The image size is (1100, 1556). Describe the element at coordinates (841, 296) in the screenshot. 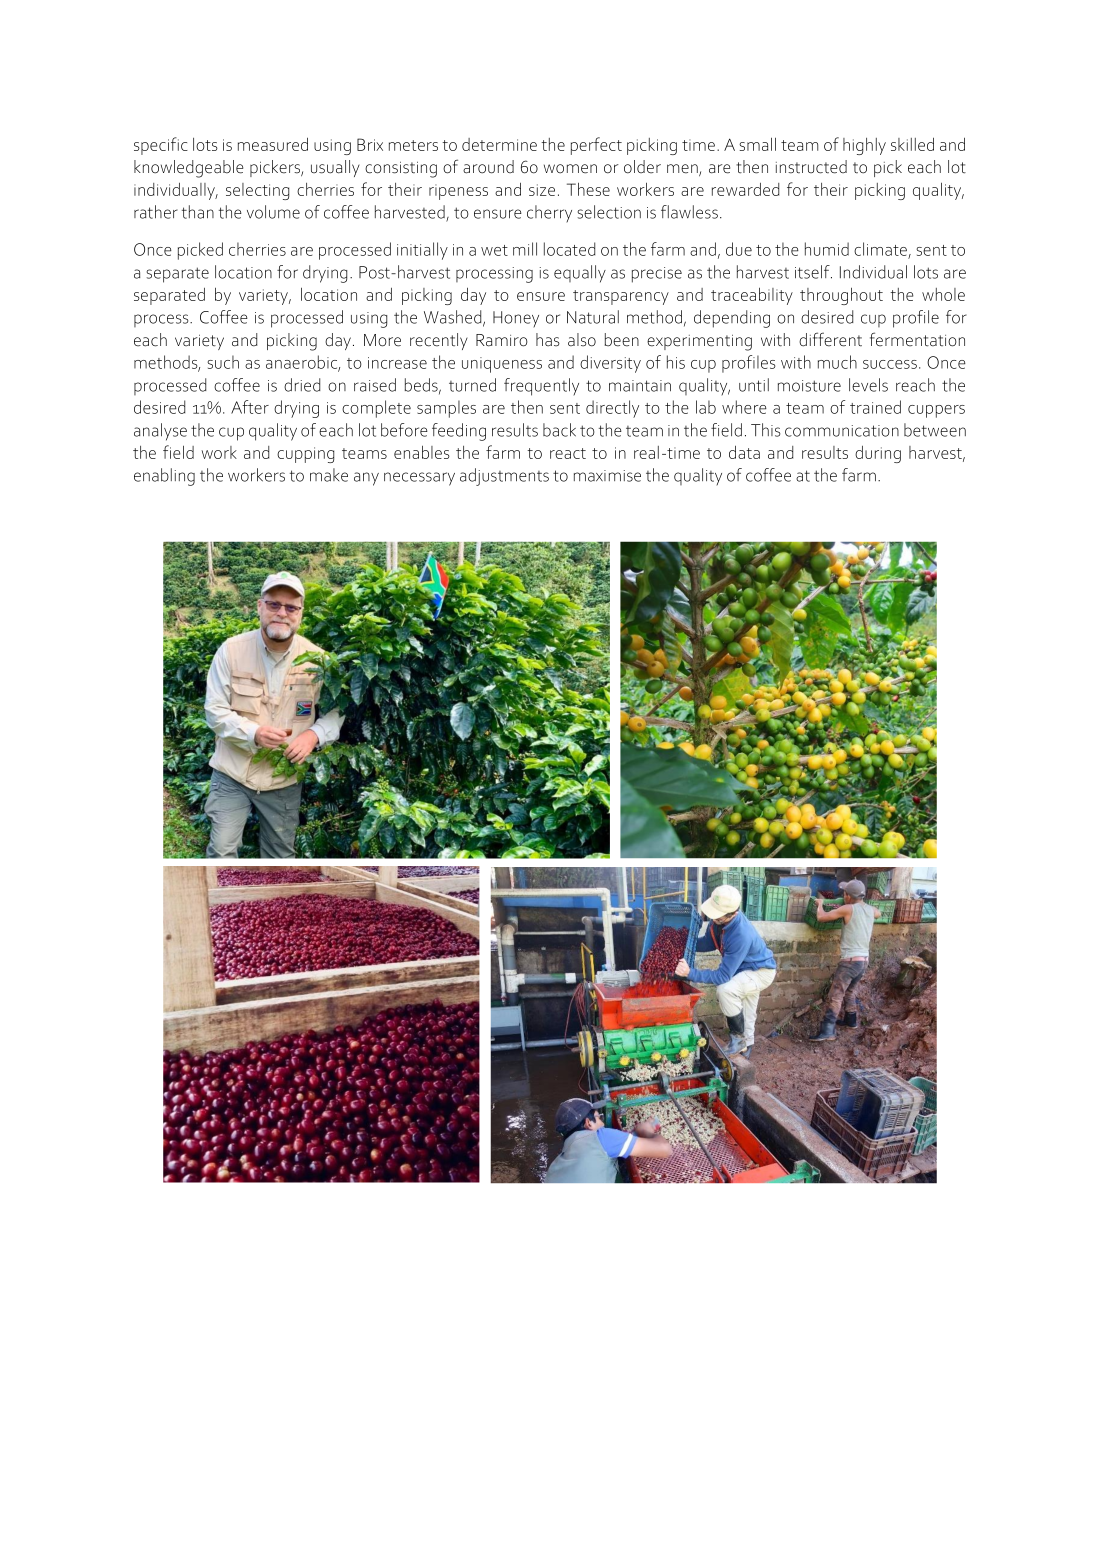

I see `throughout` at that location.
